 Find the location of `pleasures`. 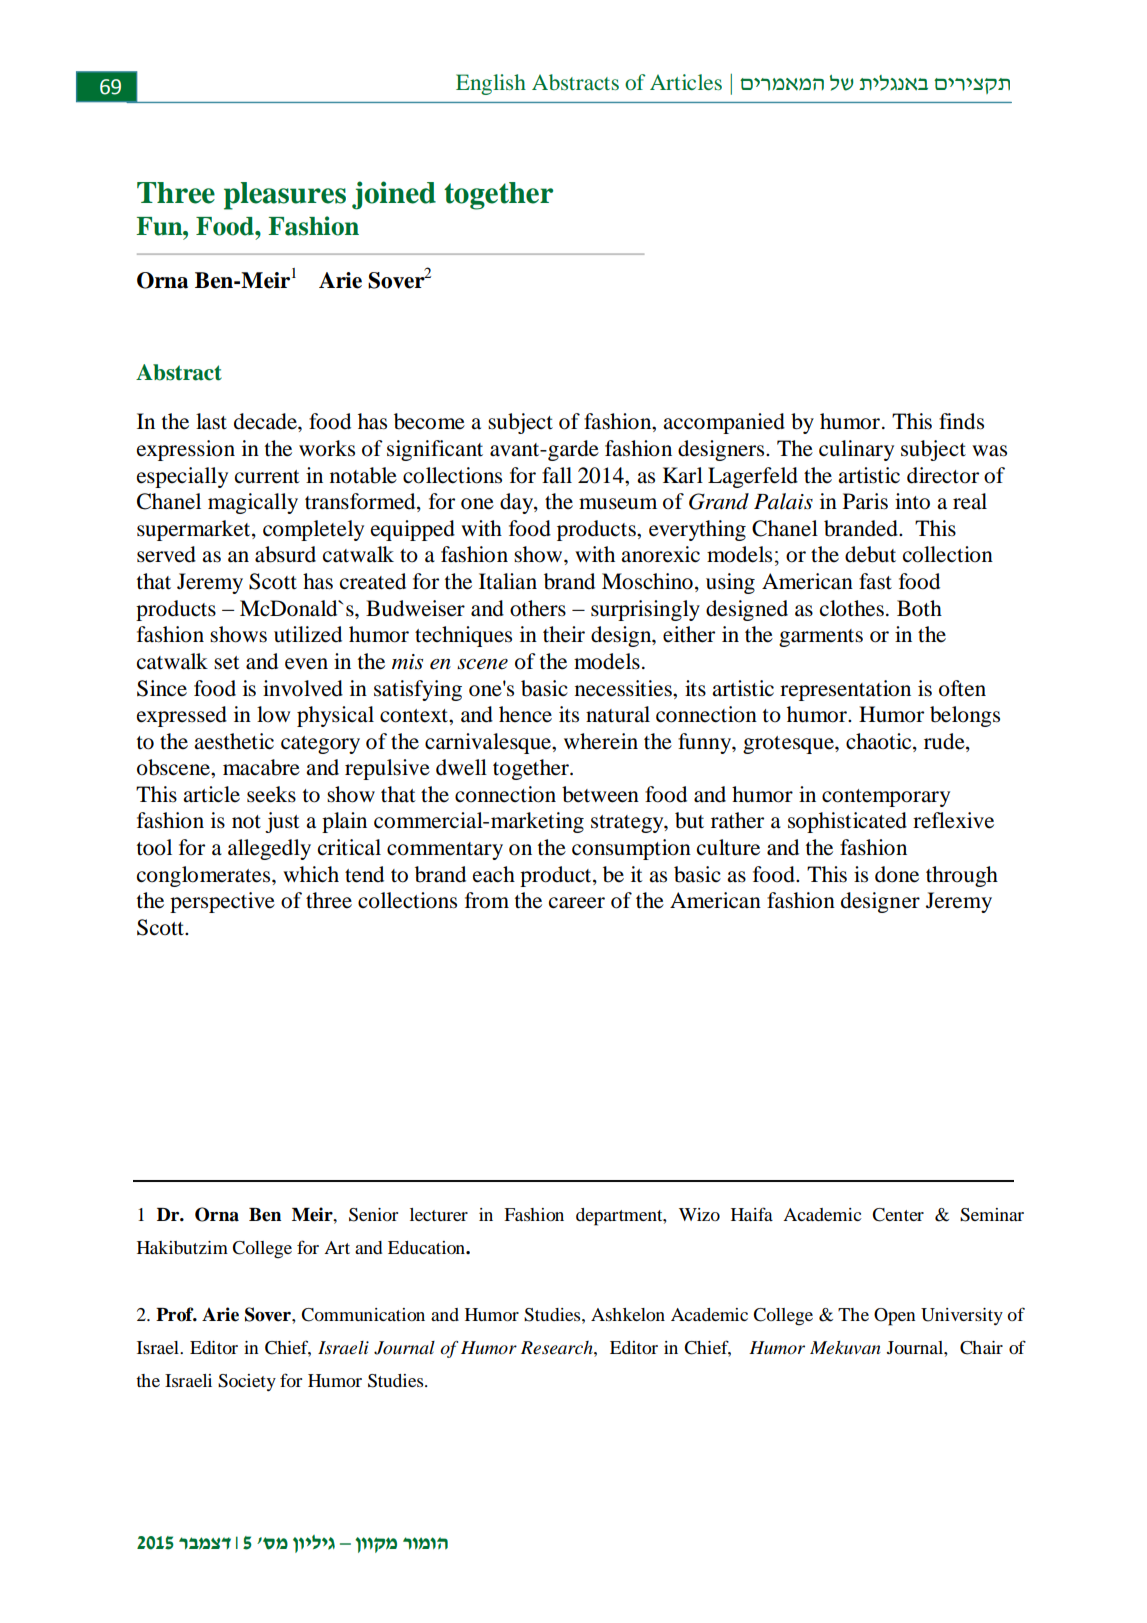

pleasures is located at coordinates (285, 196).
